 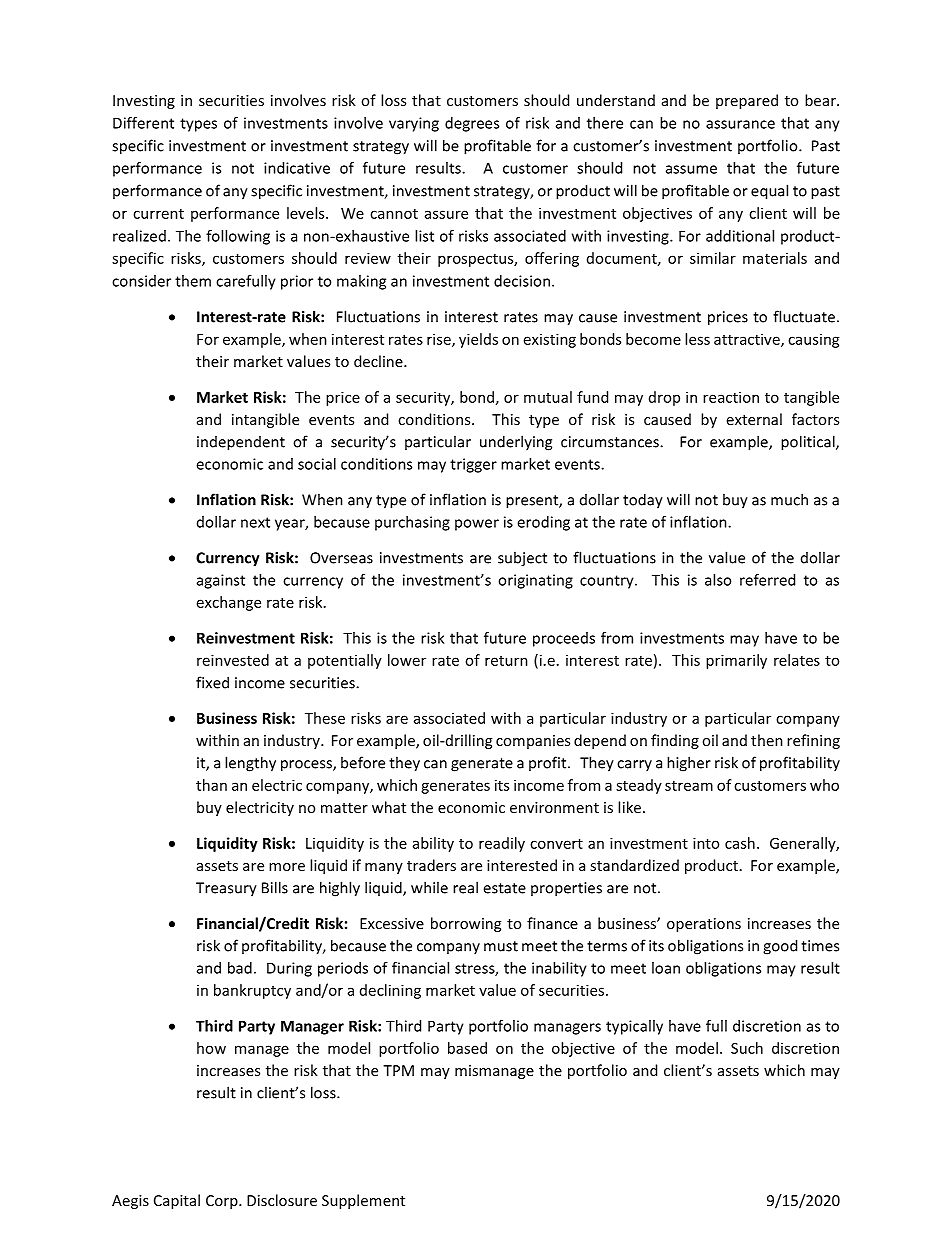 What do you see at coordinates (506, 661) in the page?
I see `return` at bounding box center [506, 661].
